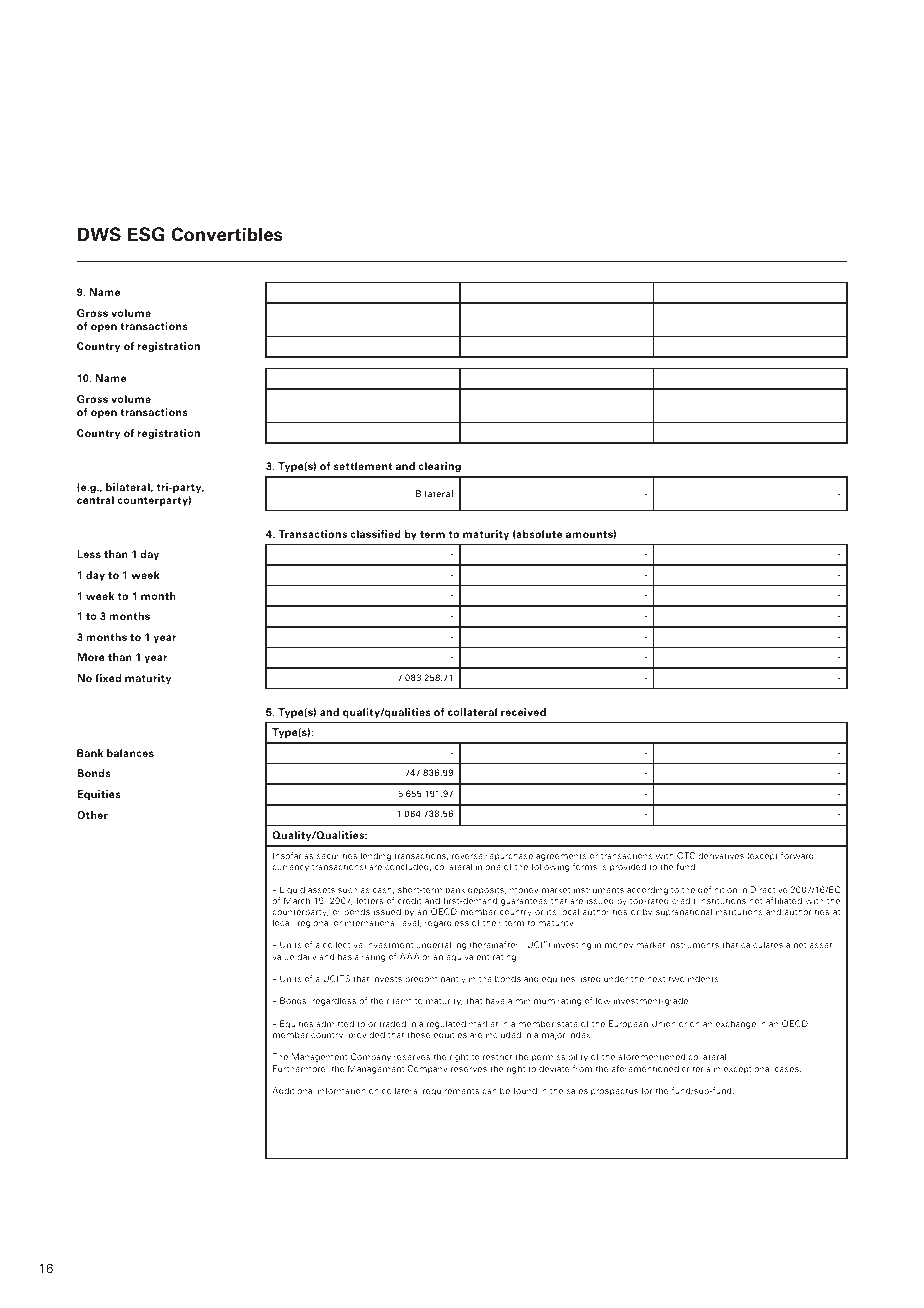  Describe the element at coordinates (523, 712) in the screenshot. I see `received` at that location.
